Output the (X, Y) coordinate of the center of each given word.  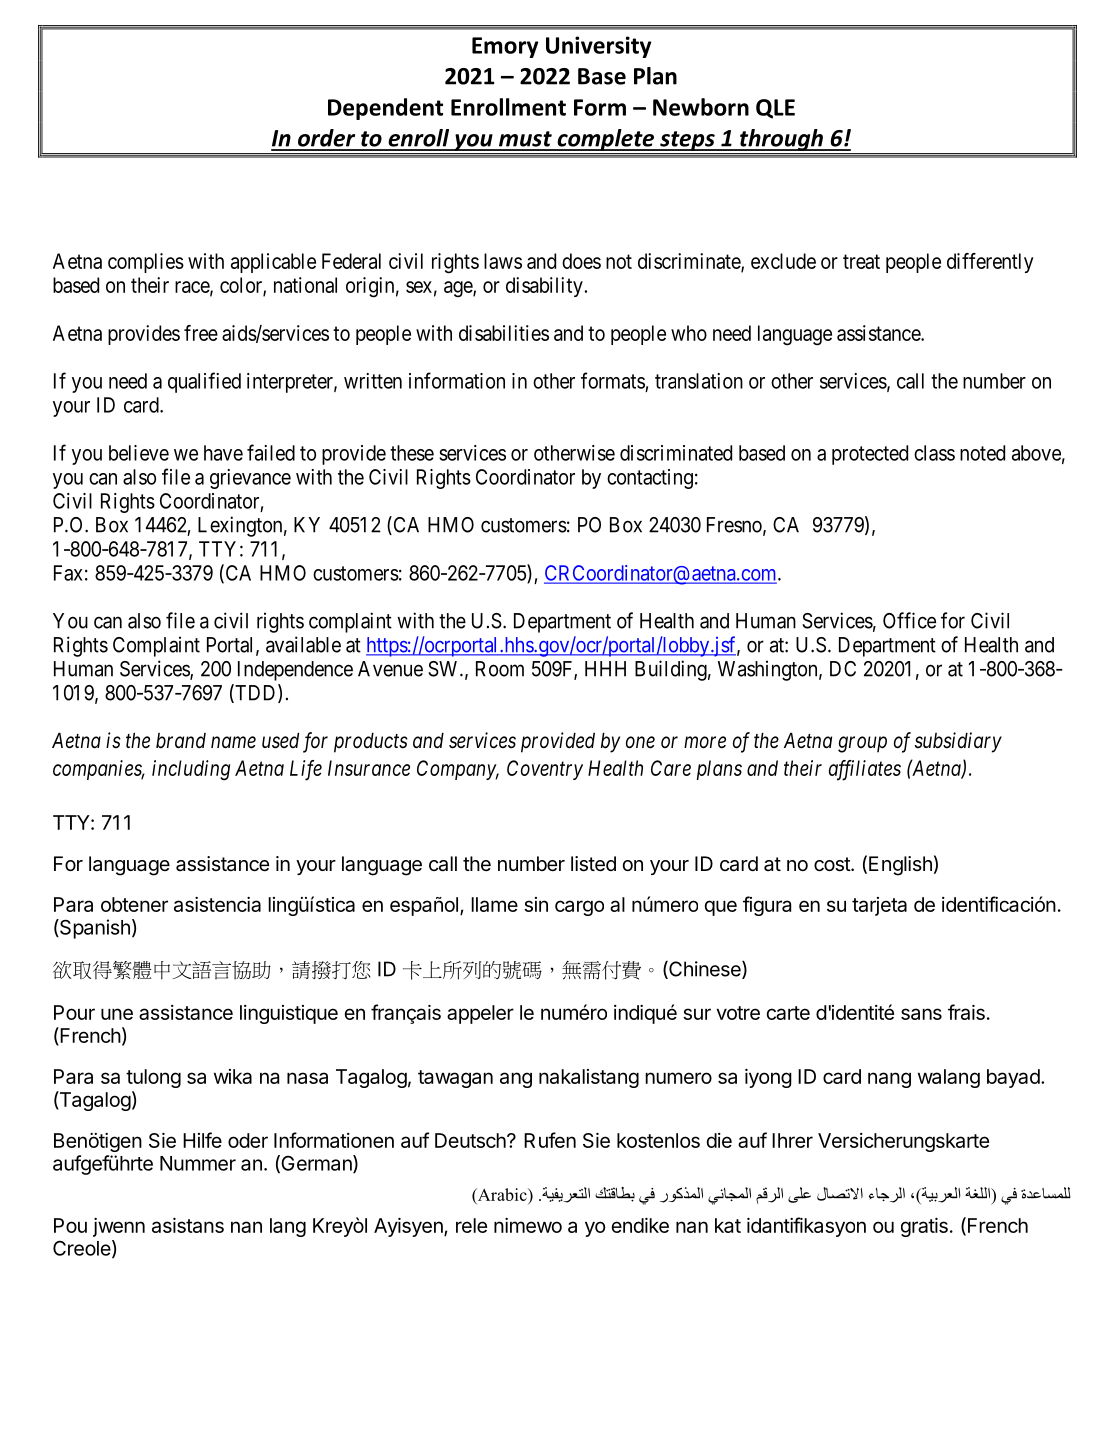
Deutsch (471, 1140)
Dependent (385, 109)
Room (500, 669)
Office (909, 620)
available (303, 644)
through (781, 140)
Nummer (198, 1163)
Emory (505, 47)
